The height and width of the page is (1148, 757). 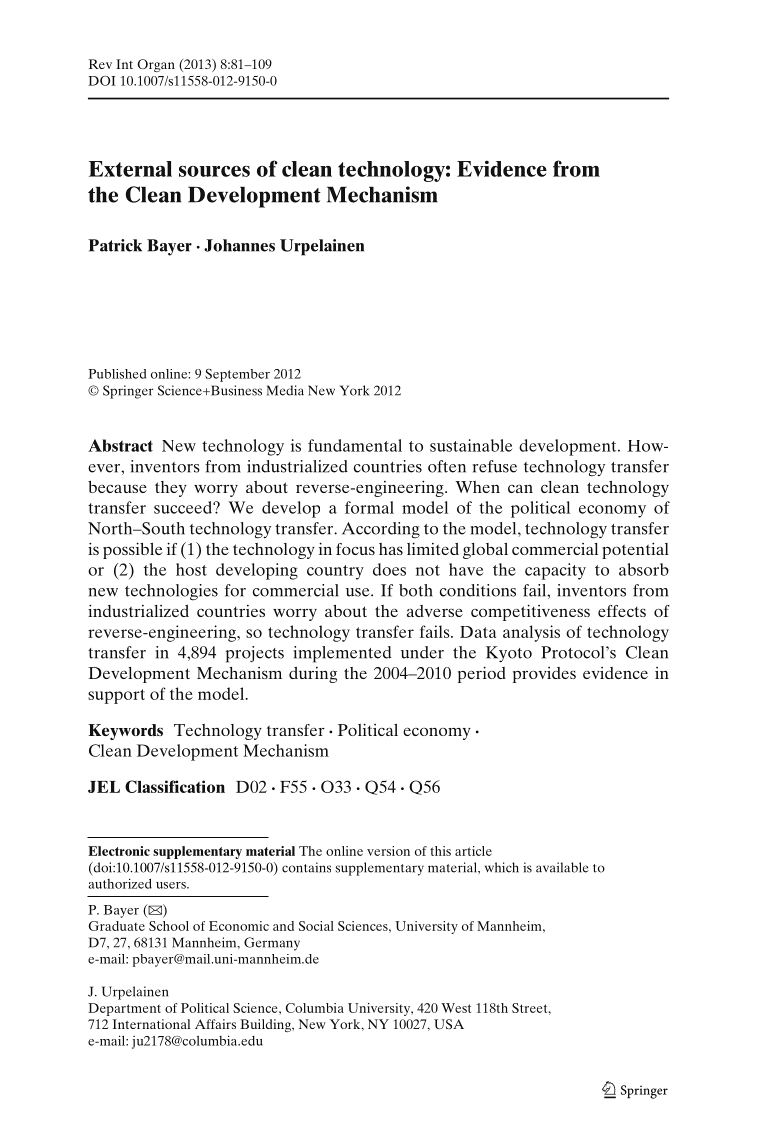 I want to click on capacity, so click(x=555, y=571).
